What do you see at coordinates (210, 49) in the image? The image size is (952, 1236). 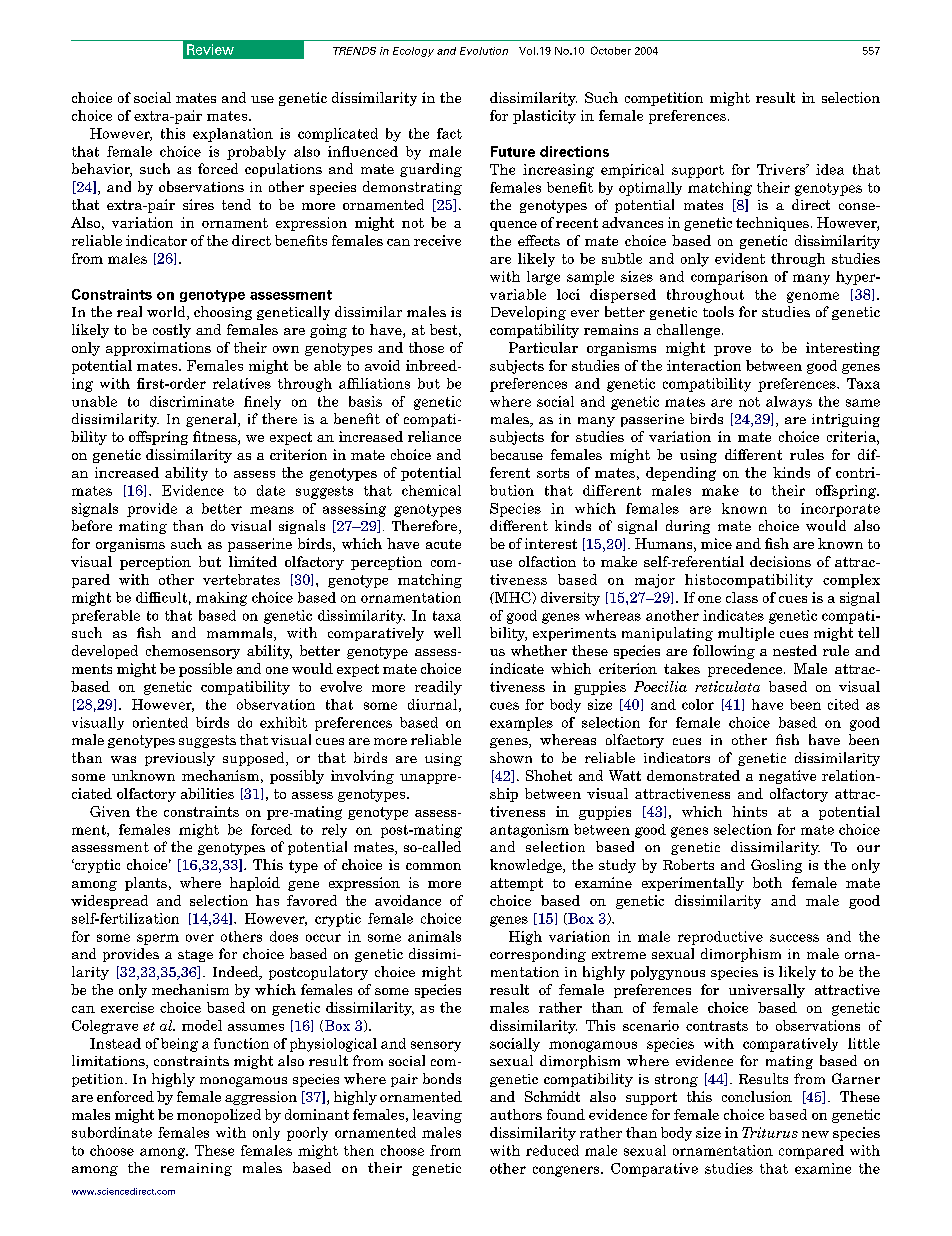 I see `Review` at bounding box center [210, 49].
